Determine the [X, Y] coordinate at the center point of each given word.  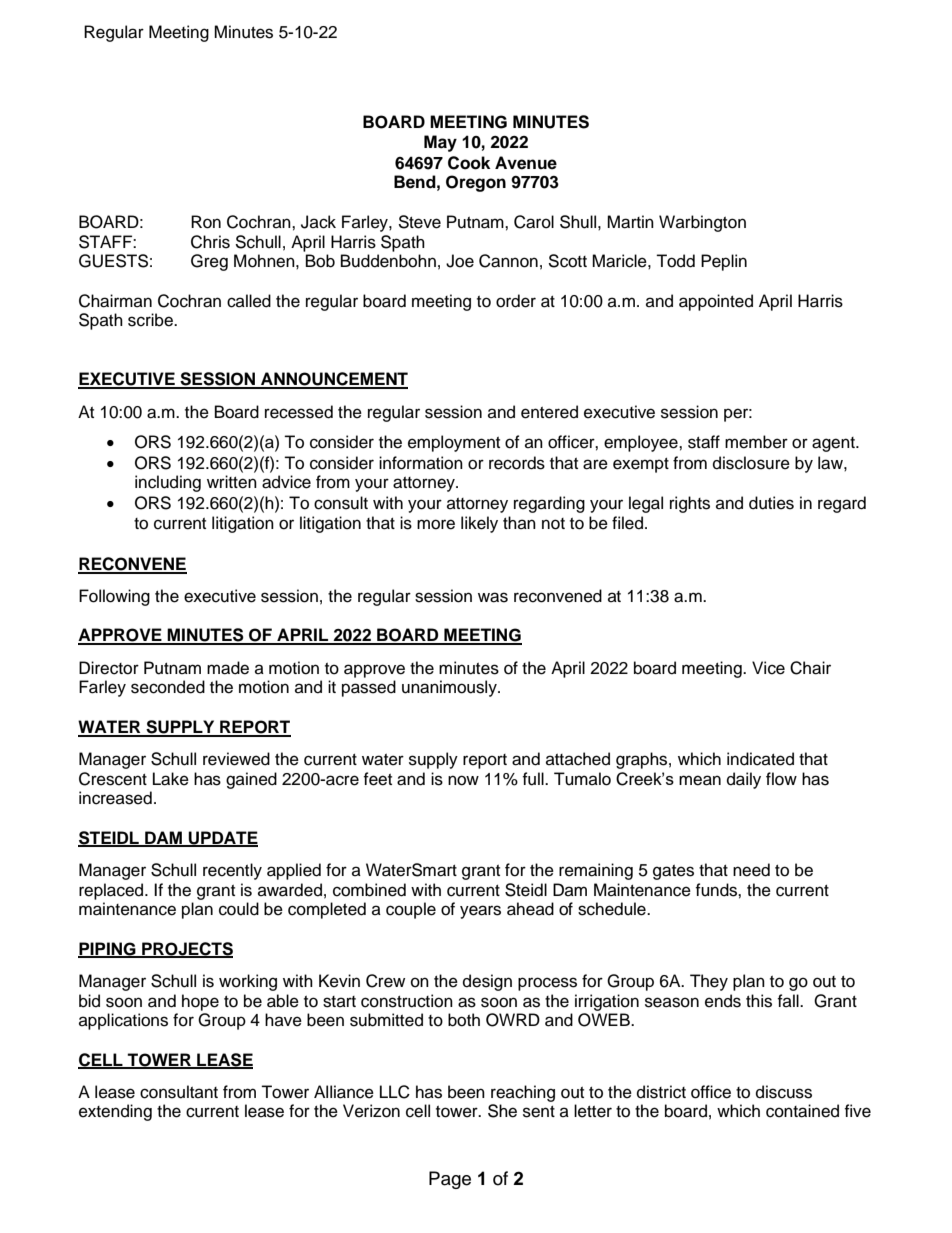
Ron [206, 222]
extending [115, 1112]
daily [744, 780]
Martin [630, 222]
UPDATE [222, 838]
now [463, 780]
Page [450, 1180]
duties [771, 503]
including [168, 483]
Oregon [476, 183]
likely [479, 524]
